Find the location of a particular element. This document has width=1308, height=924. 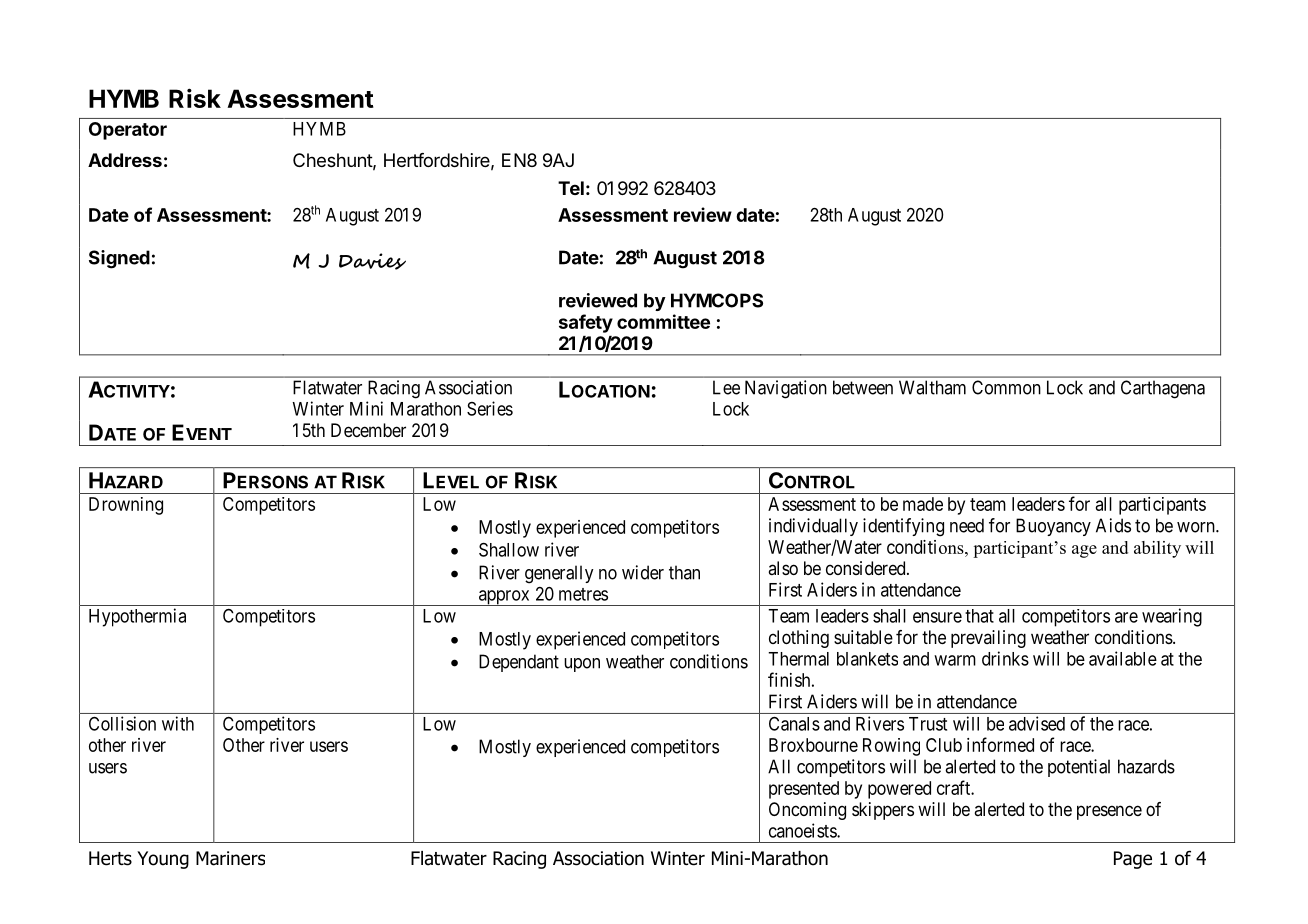

Lee is located at coordinates (726, 387).
